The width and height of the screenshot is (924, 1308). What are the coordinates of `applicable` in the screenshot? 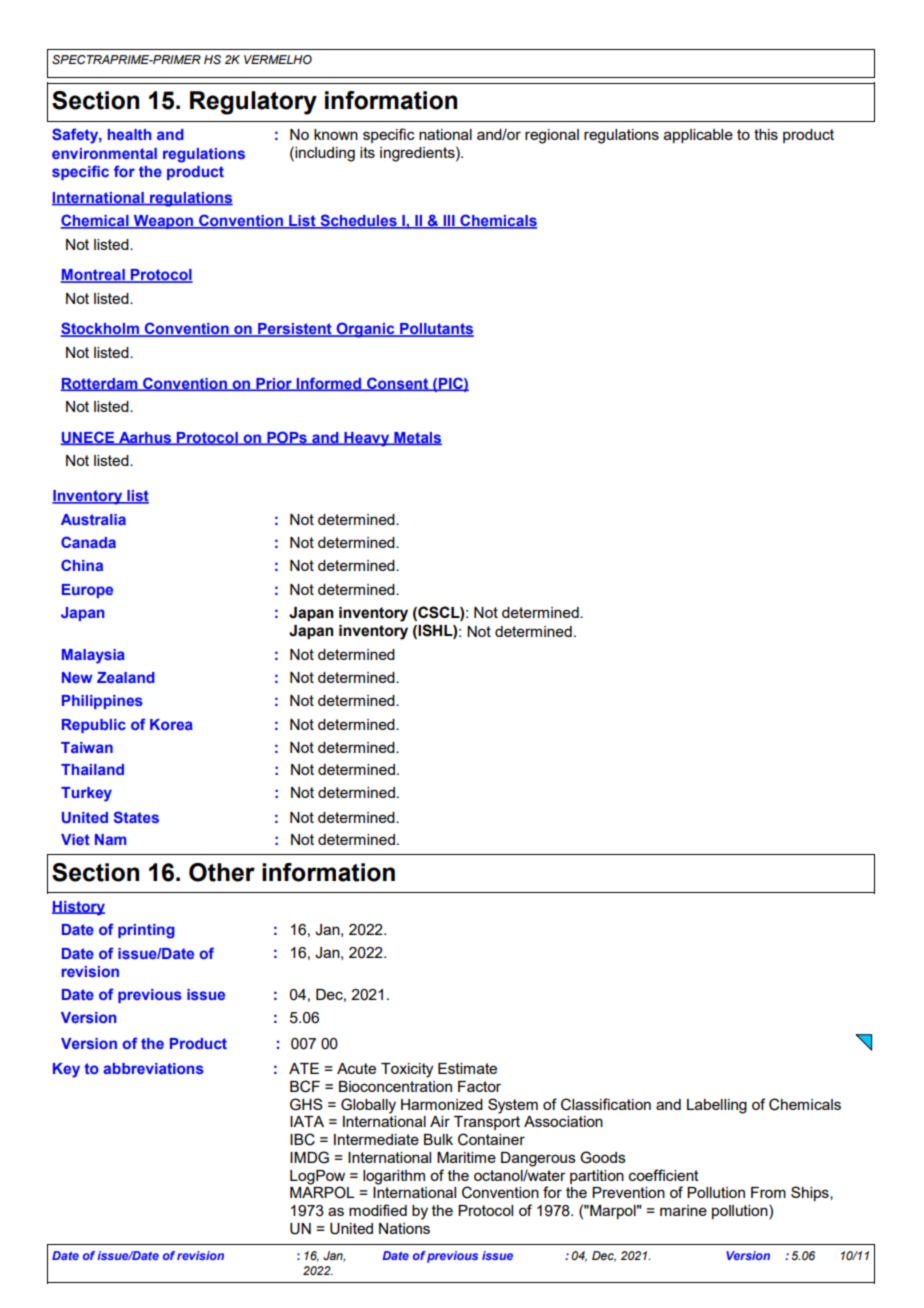 It's located at (698, 136).
